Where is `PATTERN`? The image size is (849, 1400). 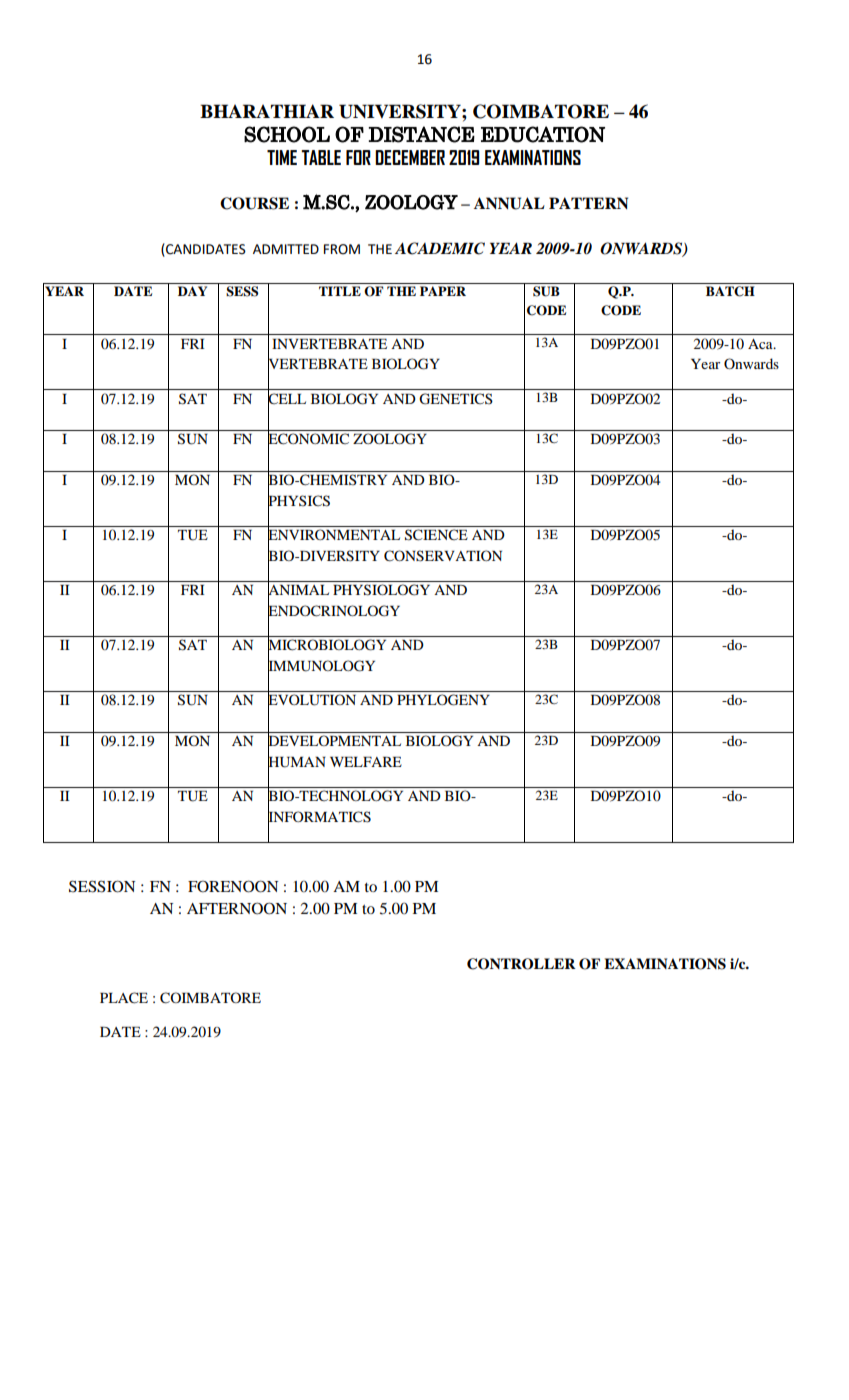
PATTERN is located at coordinates (588, 203).
